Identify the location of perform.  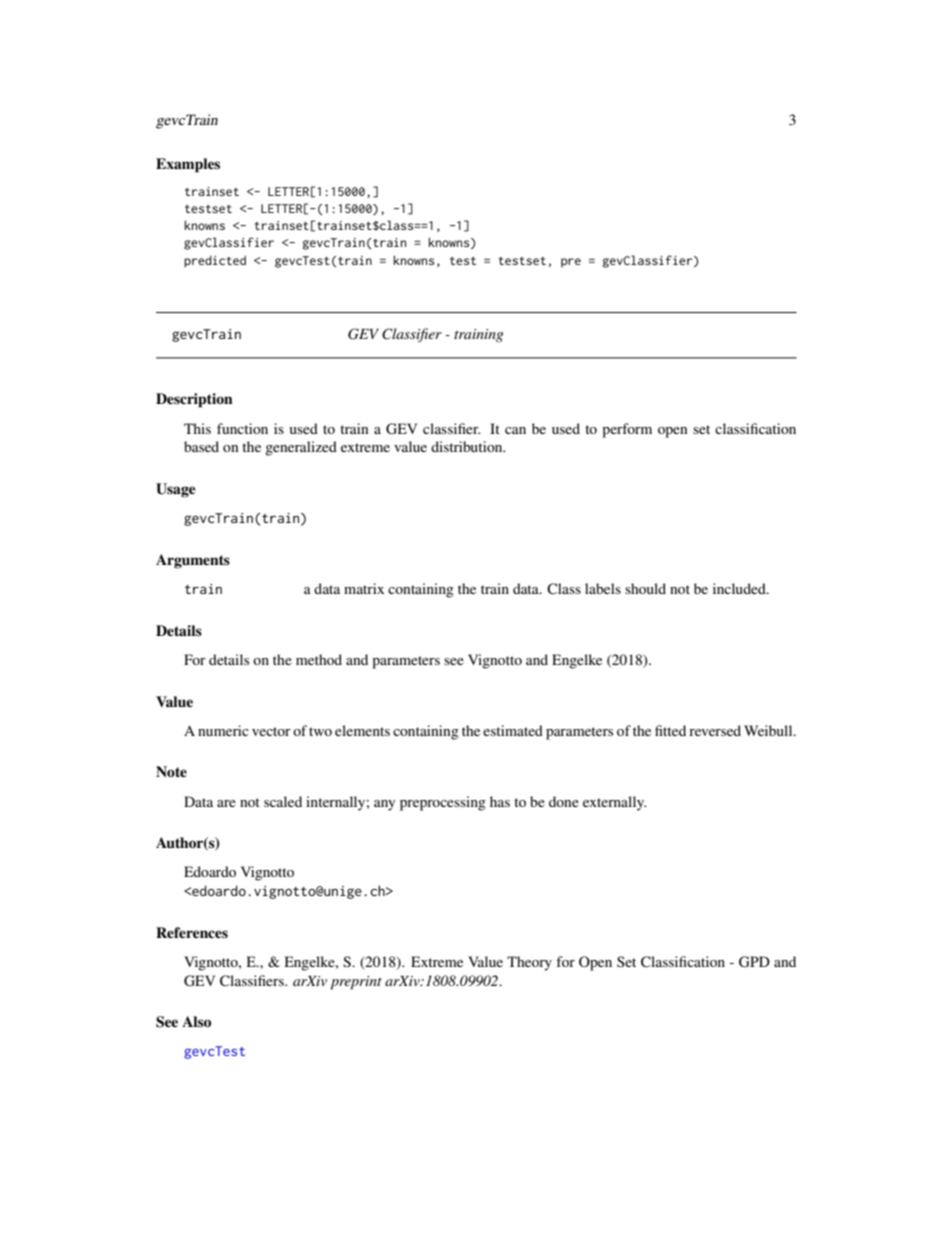
(627, 430).
